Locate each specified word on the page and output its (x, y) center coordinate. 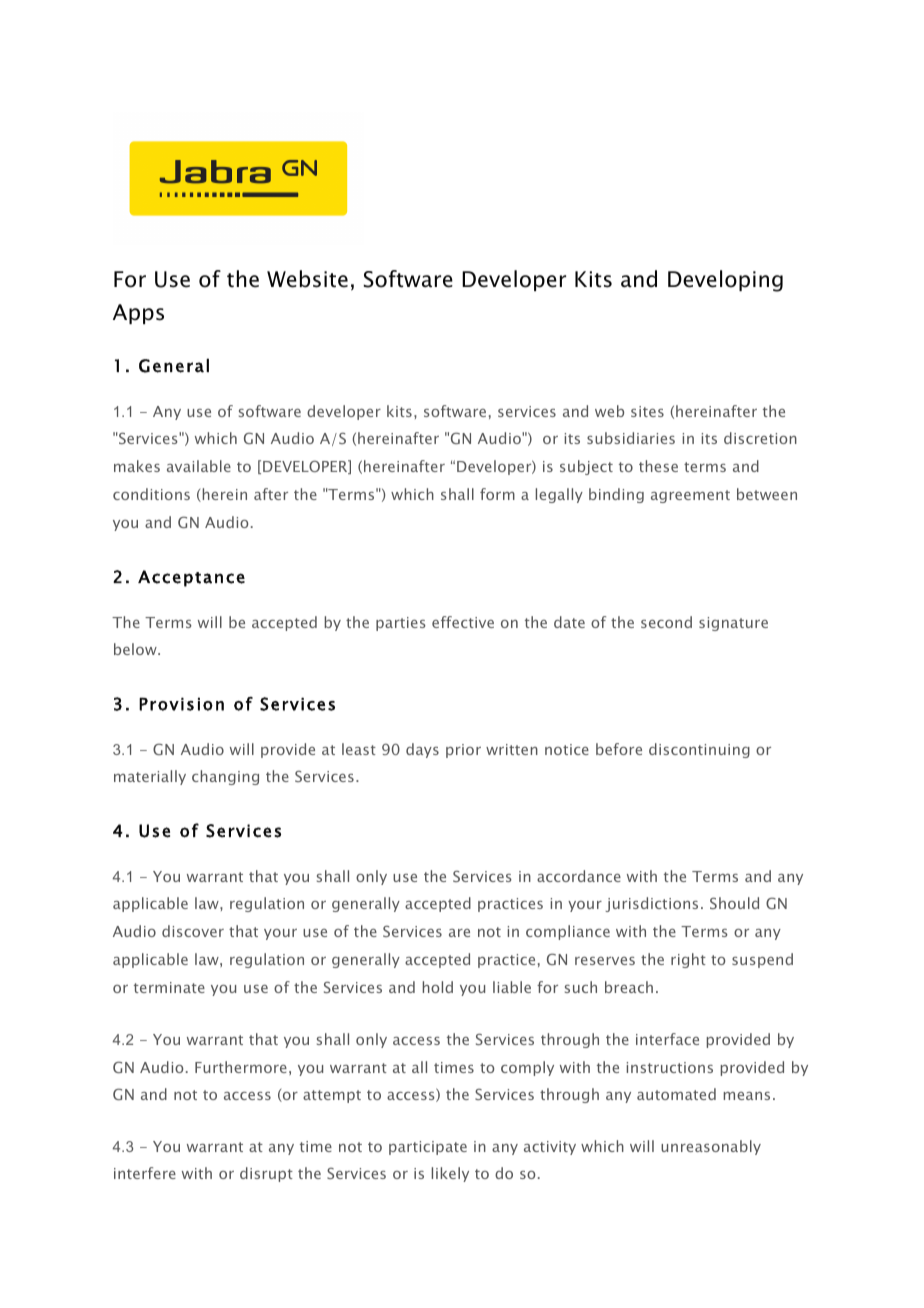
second (666, 622)
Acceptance (191, 578)
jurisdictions (651, 904)
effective (463, 622)
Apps (138, 314)
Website (307, 279)
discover (193, 931)
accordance (579, 876)
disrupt (266, 1174)
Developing (725, 281)
